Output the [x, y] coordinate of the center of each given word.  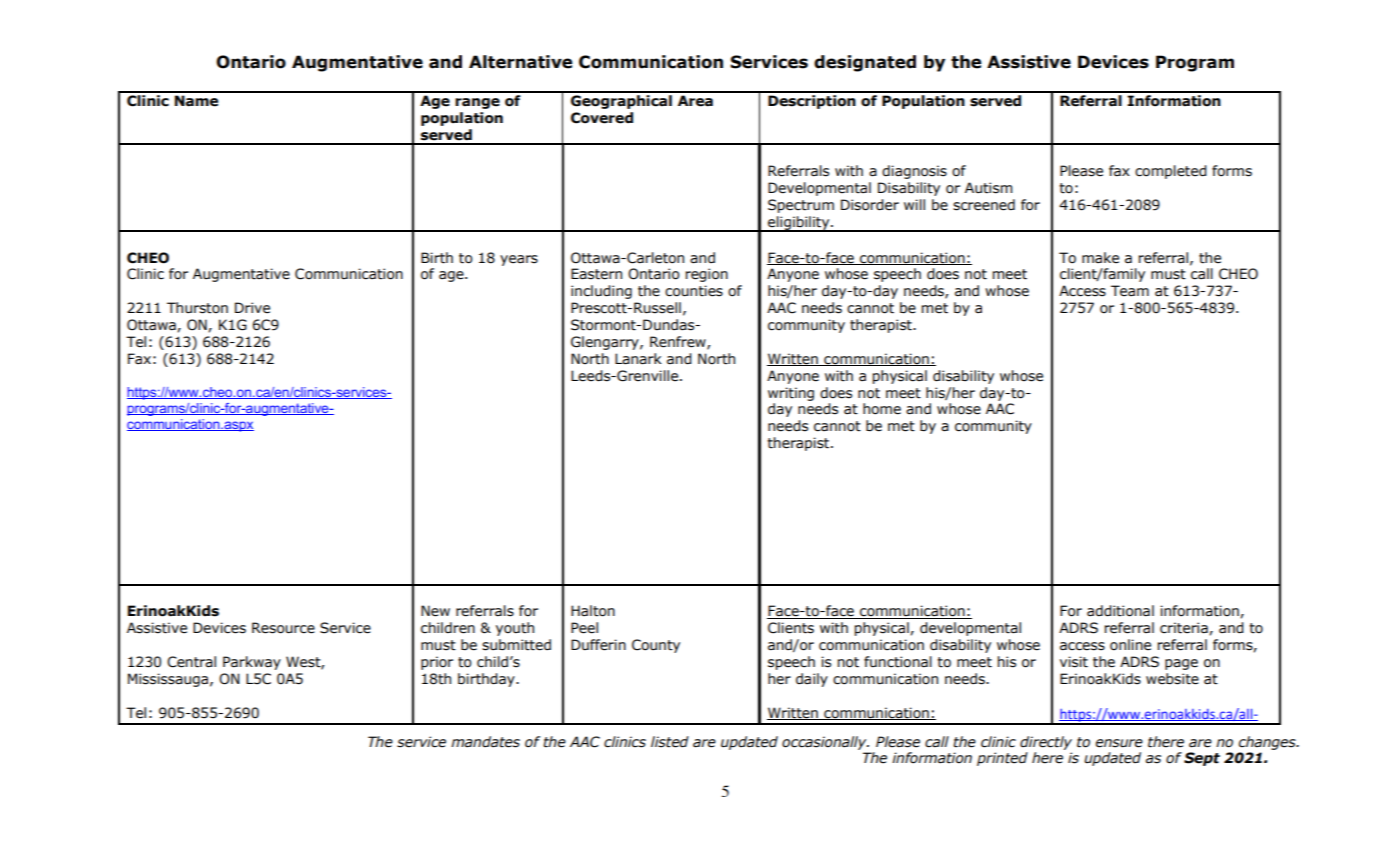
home [882, 409]
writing [791, 394]
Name [196, 101]
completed [1171, 172]
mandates [485, 742]
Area [695, 101]
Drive [252, 308]
